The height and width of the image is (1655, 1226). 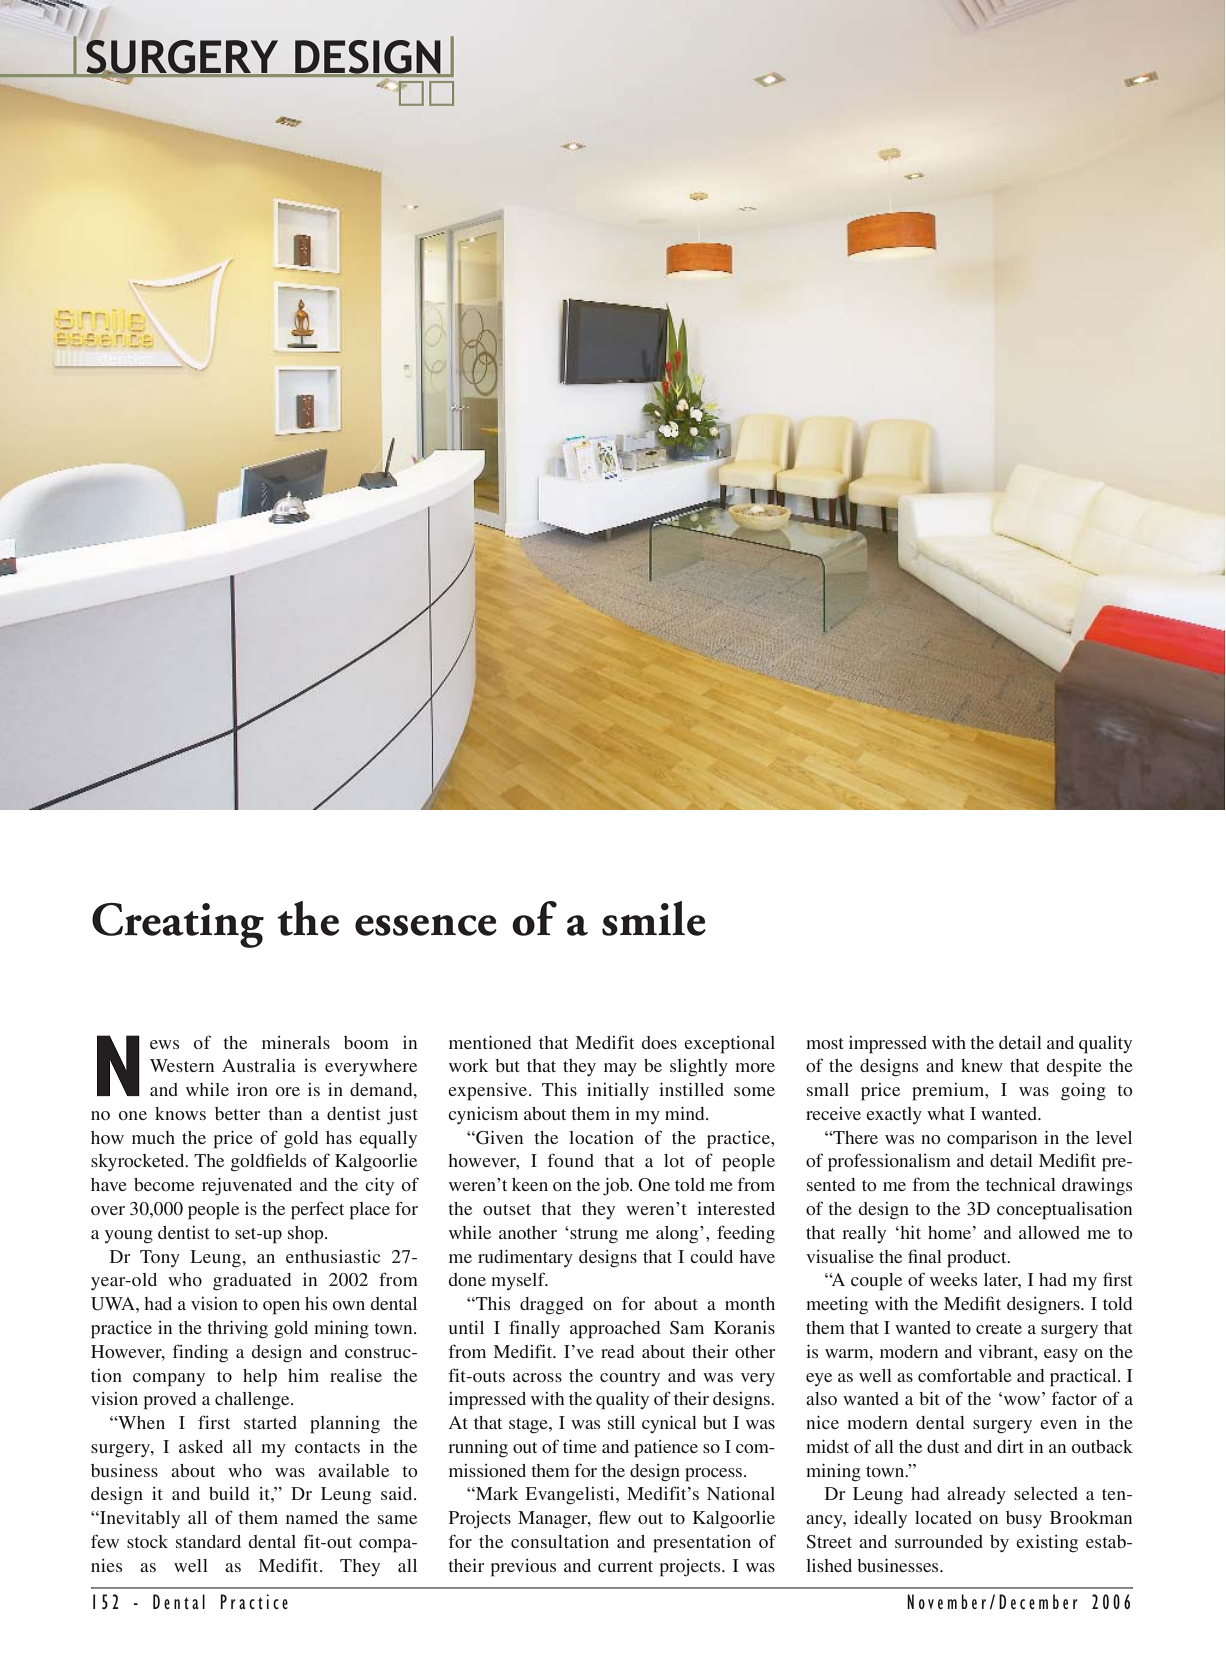 I want to click on smile, so click(x=654, y=918).
